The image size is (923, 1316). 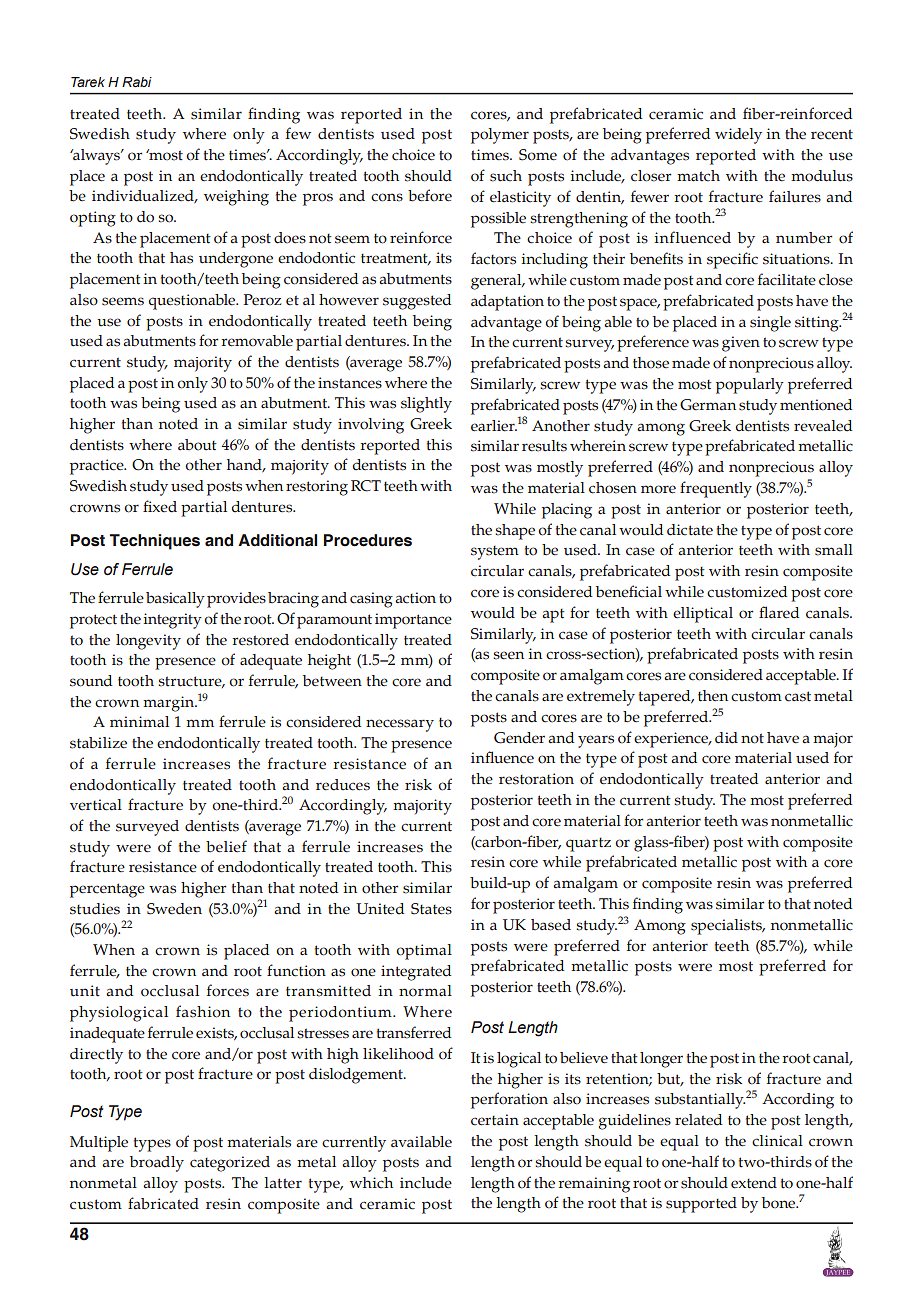 I want to click on certain, so click(x=495, y=1120).
